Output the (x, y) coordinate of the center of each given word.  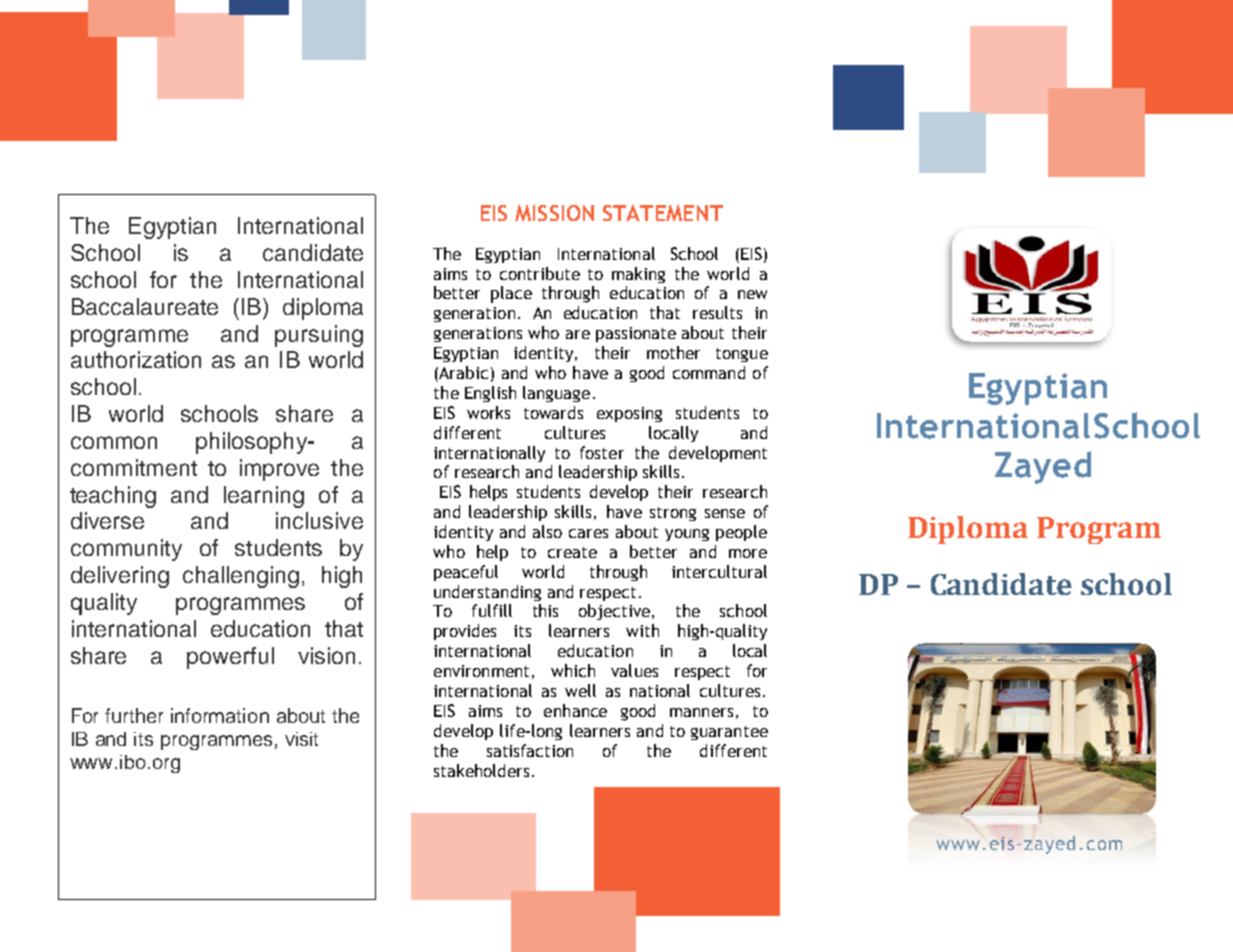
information (220, 715)
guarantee (729, 733)
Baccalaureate (145, 306)
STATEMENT (663, 213)
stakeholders (481, 770)
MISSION (554, 213)
